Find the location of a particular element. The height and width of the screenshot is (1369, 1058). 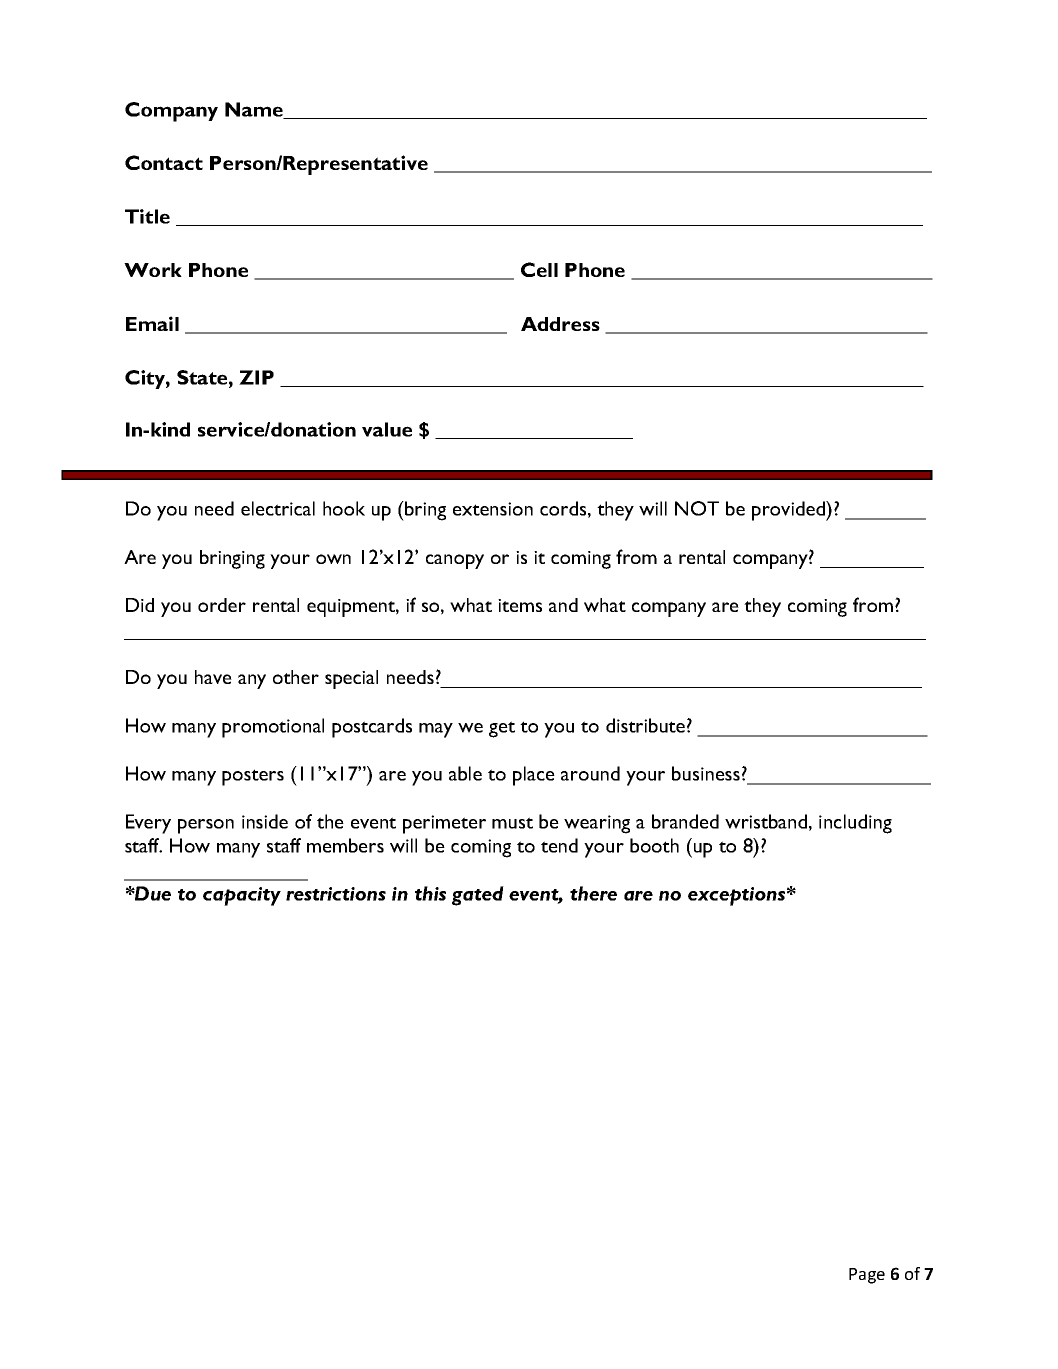

promotional is located at coordinates (273, 728).
